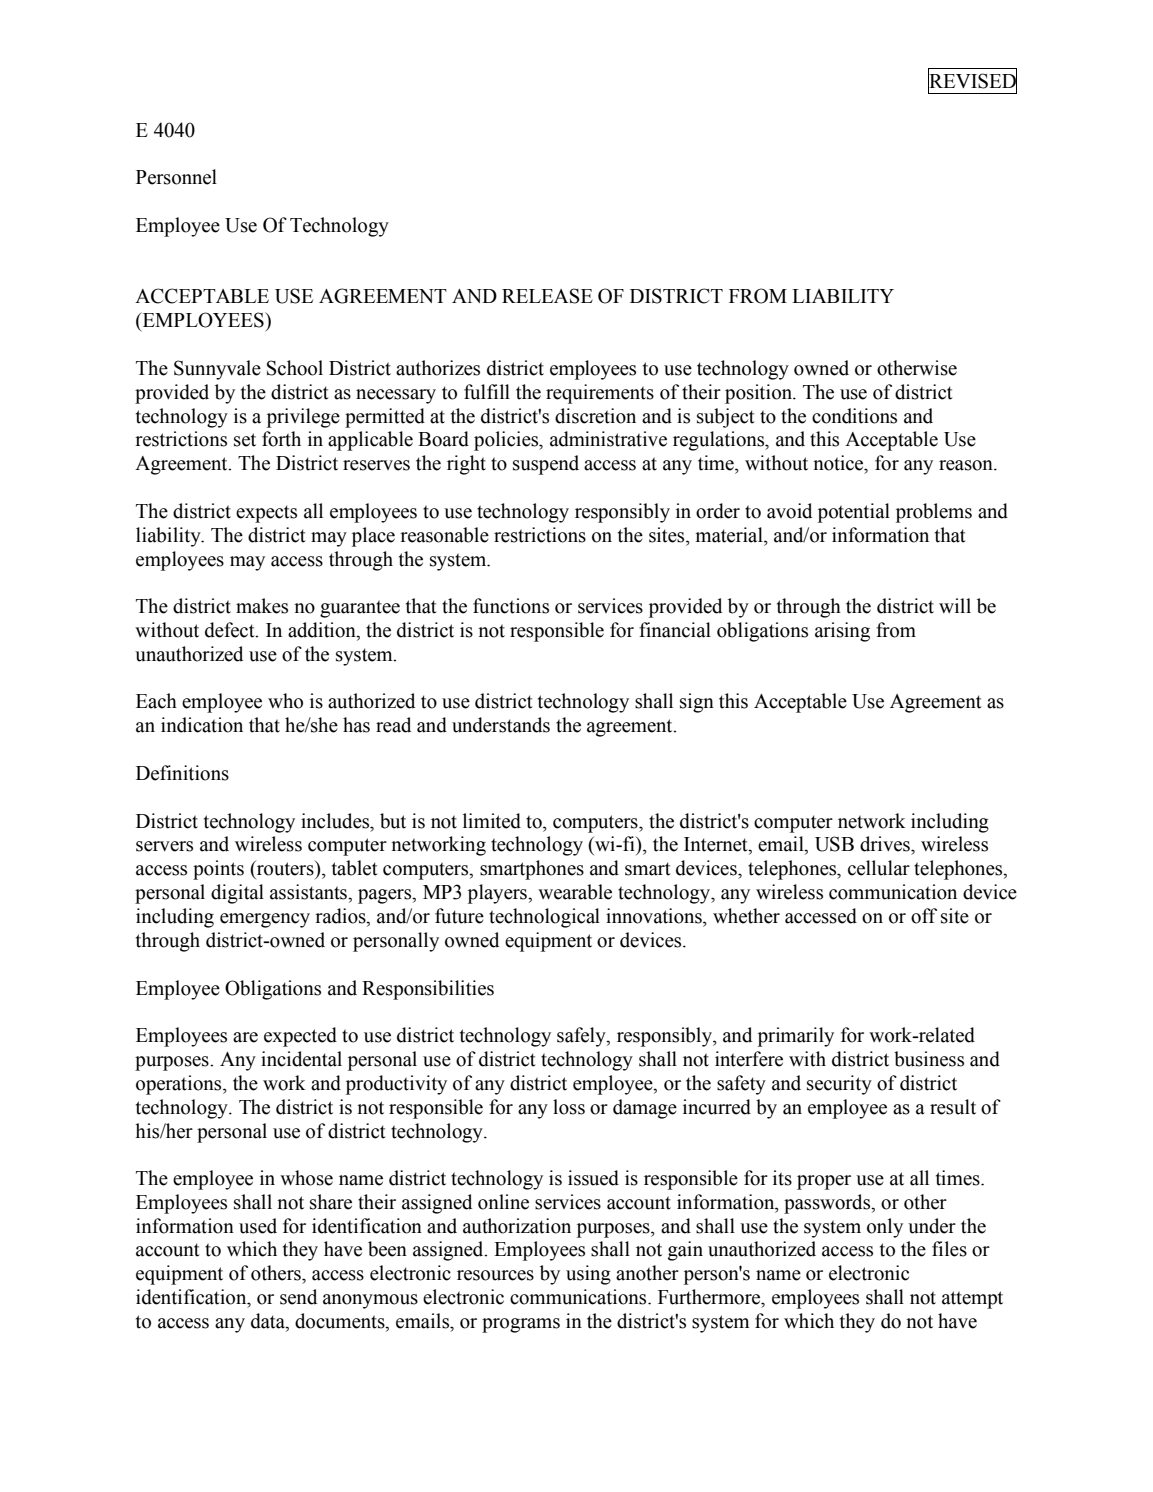  I want to click on REVISED, so click(972, 81).
